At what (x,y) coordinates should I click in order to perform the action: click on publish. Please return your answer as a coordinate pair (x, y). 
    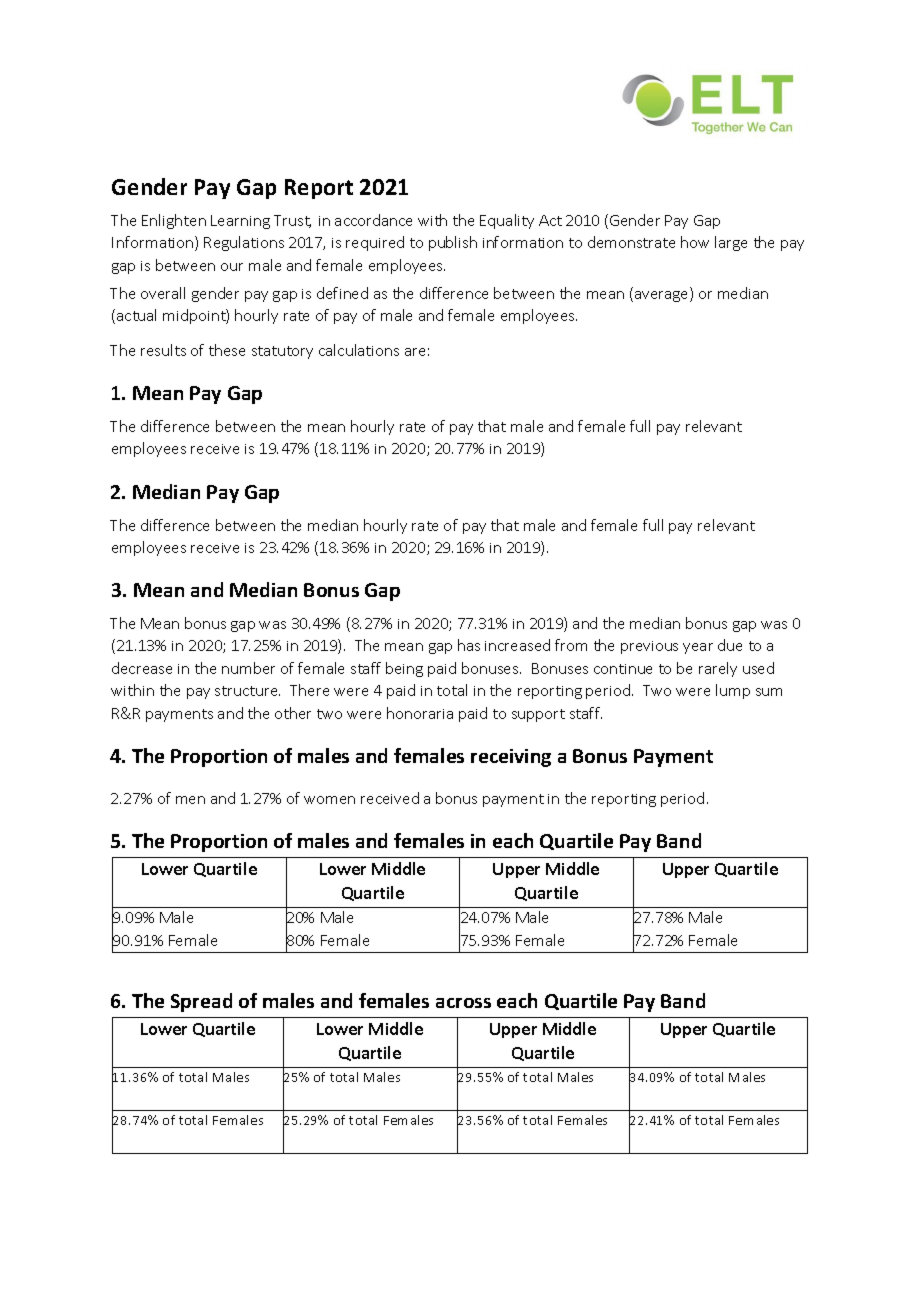
    Looking at the image, I should click on (453, 243).
